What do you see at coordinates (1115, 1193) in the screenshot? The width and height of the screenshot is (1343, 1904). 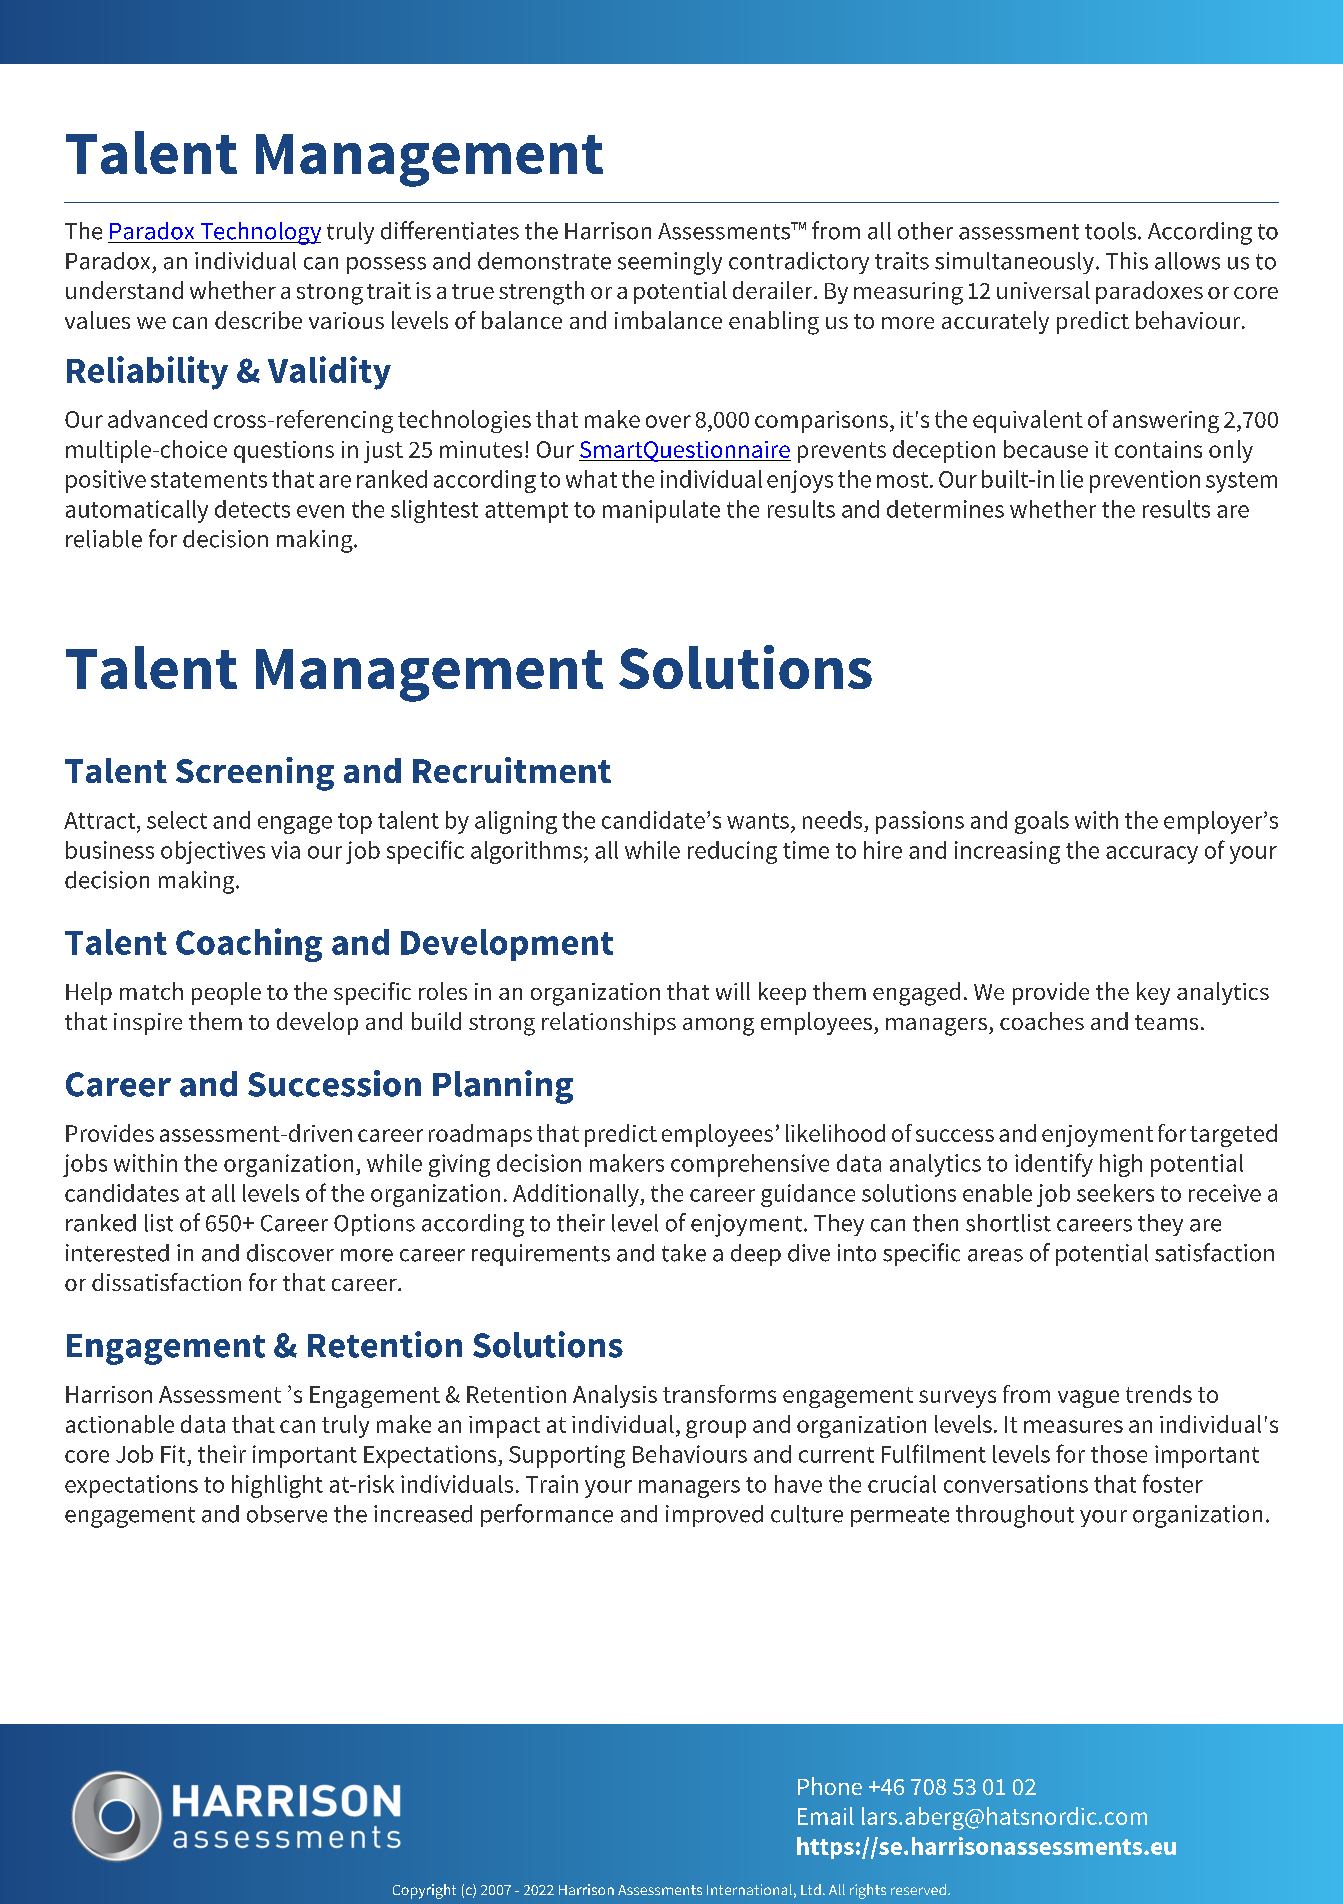 I see `seekers` at bounding box center [1115, 1193].
